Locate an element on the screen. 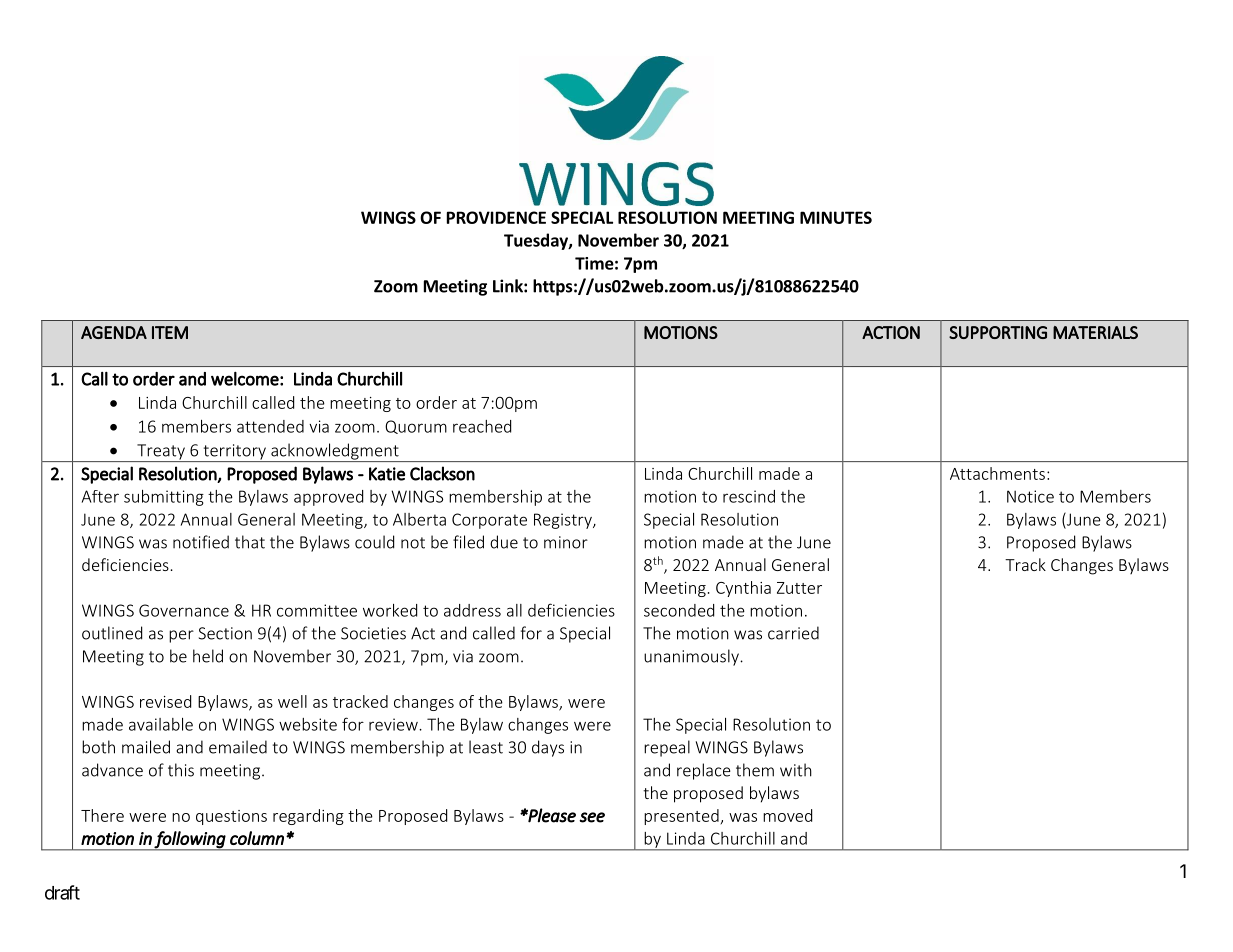 The image size is (1233, 952). carried is located at coordinates (793, 633).
